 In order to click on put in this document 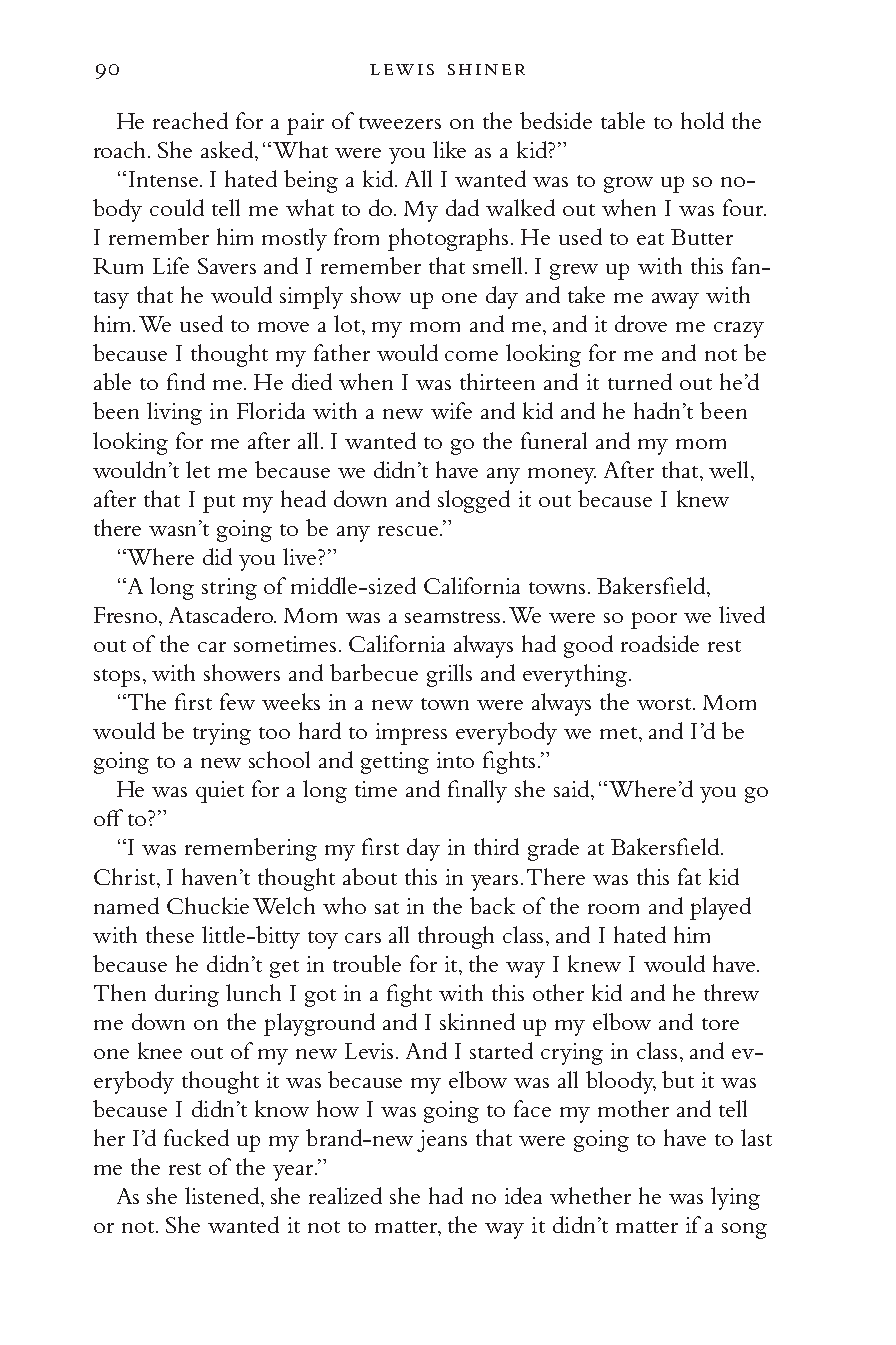, I will do `click(219, 504)`.
